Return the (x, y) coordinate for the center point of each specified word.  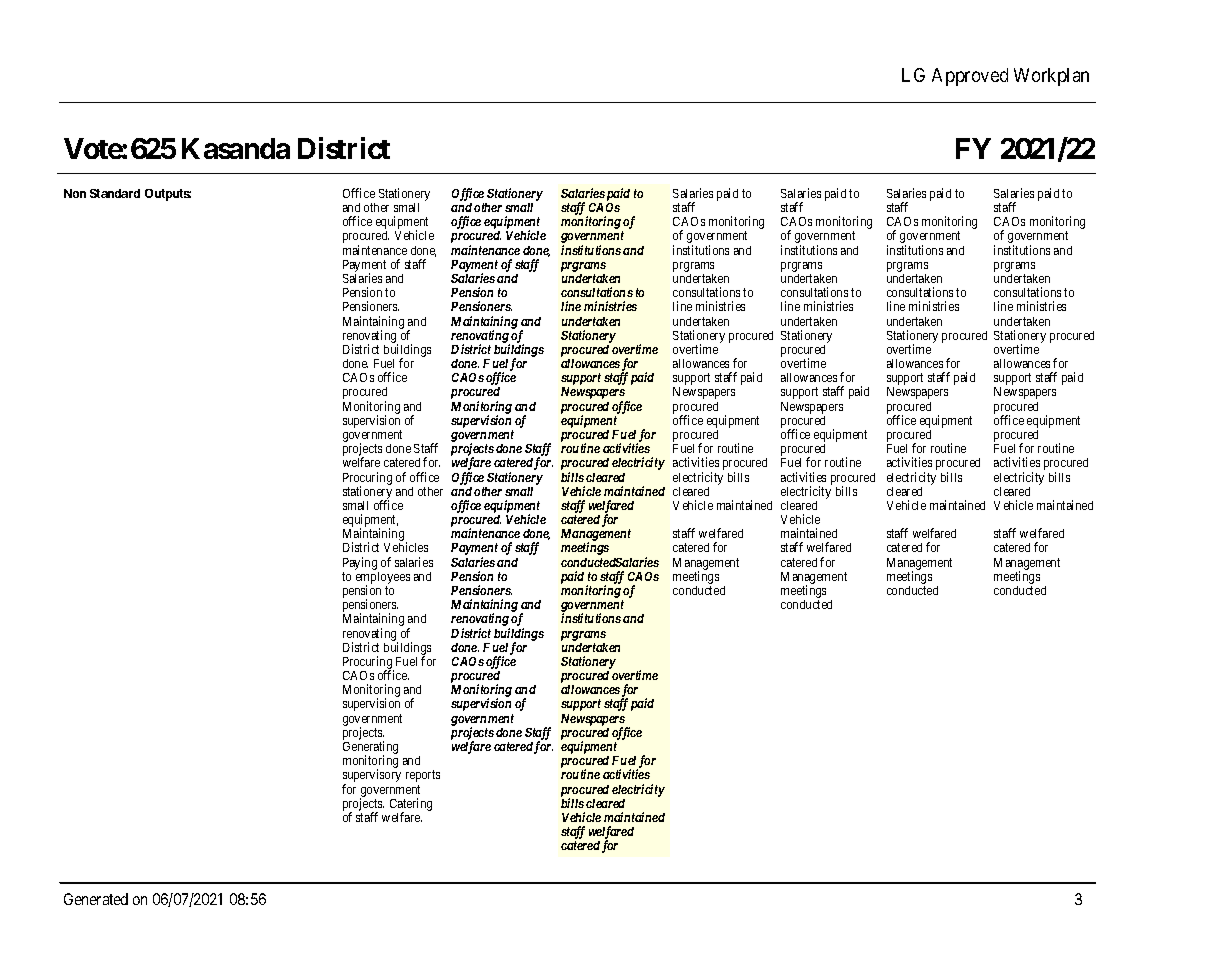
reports (423, 776)
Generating (370, 749)
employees (383, 579)
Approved (970, 77)
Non (75, 193)
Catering (411, 805)
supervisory (372, 777)
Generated (96, 899)
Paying (360, 563)
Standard (115, 193)
